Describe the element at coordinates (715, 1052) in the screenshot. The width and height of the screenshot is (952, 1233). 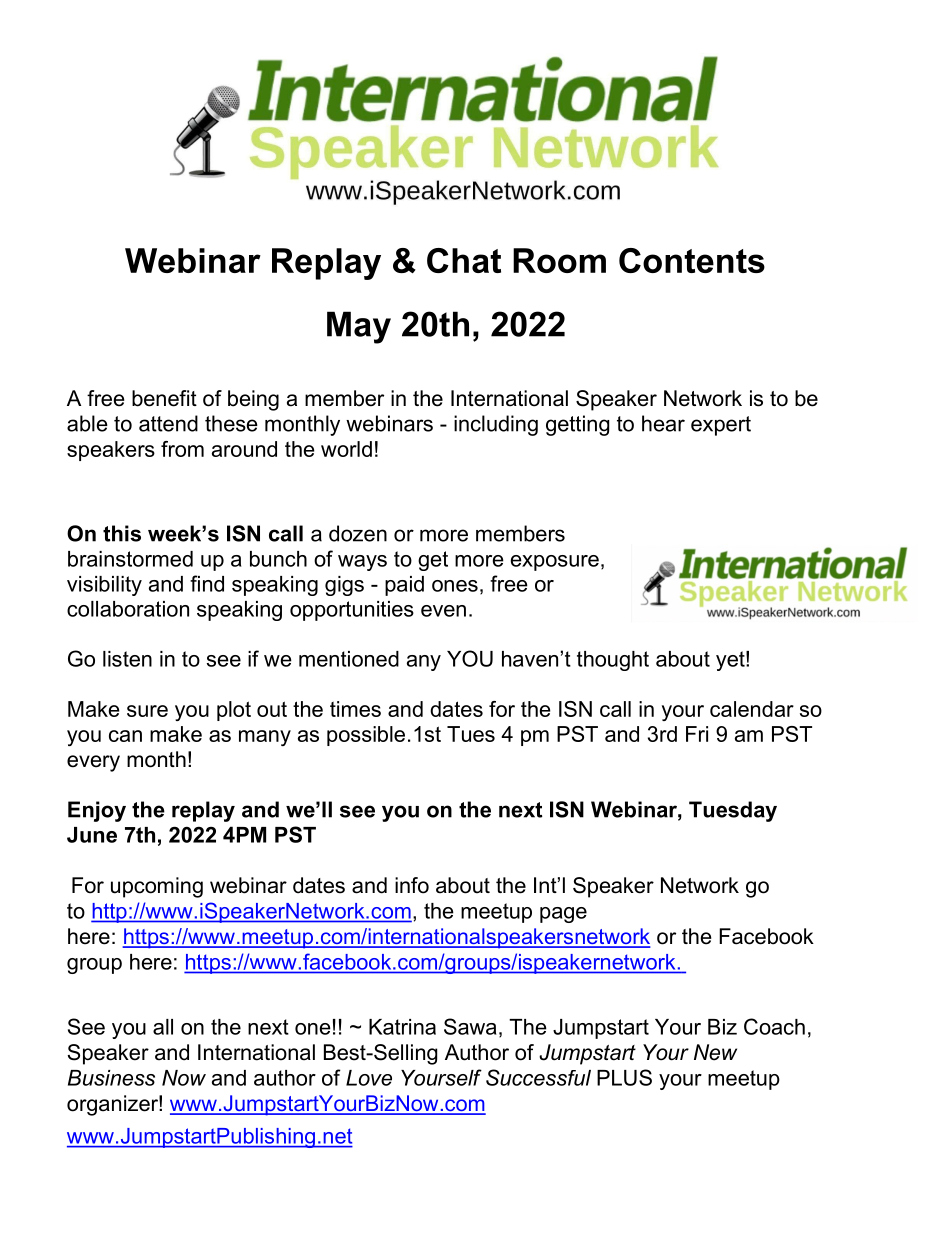
I see `New` at that location.
